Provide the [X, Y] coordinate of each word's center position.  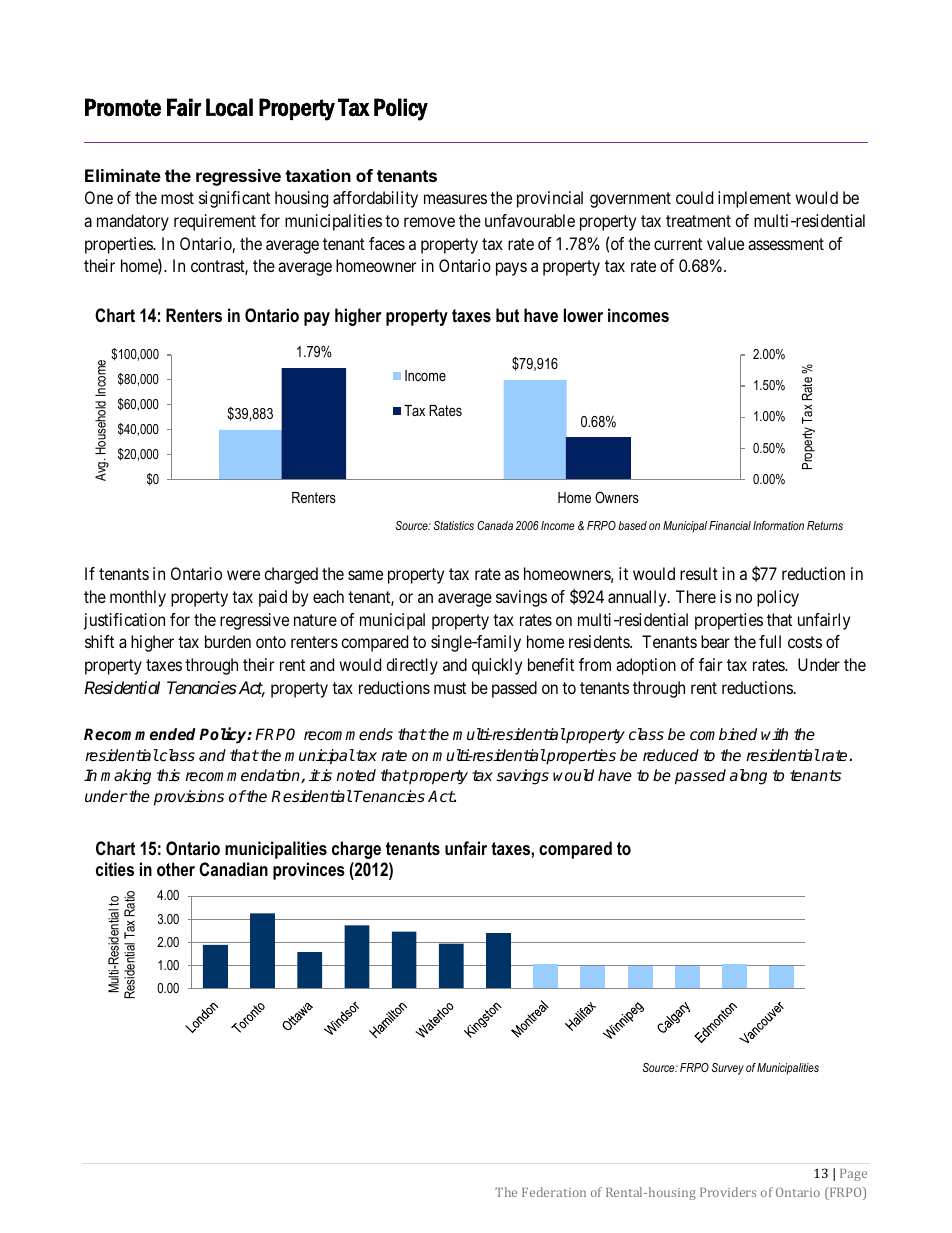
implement [754, 199]
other [176, 869]
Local [229, 107]
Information [778, 525]
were [243, 575]
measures [455, 199]
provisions [189, 798]
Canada [495, 525]
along [748, 777]
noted [356, 775]
